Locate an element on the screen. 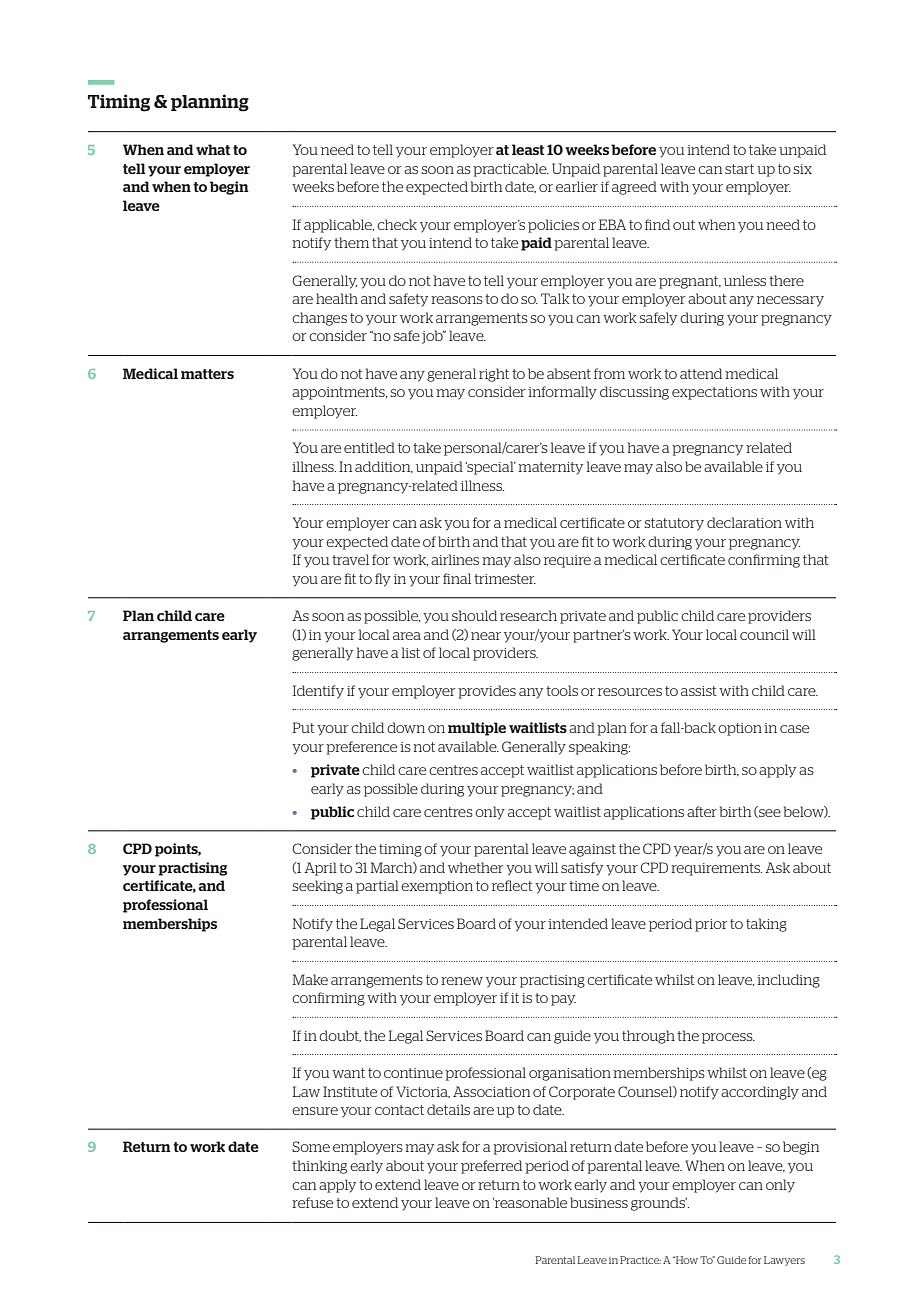  Make is located at coordinates (310, 979).
